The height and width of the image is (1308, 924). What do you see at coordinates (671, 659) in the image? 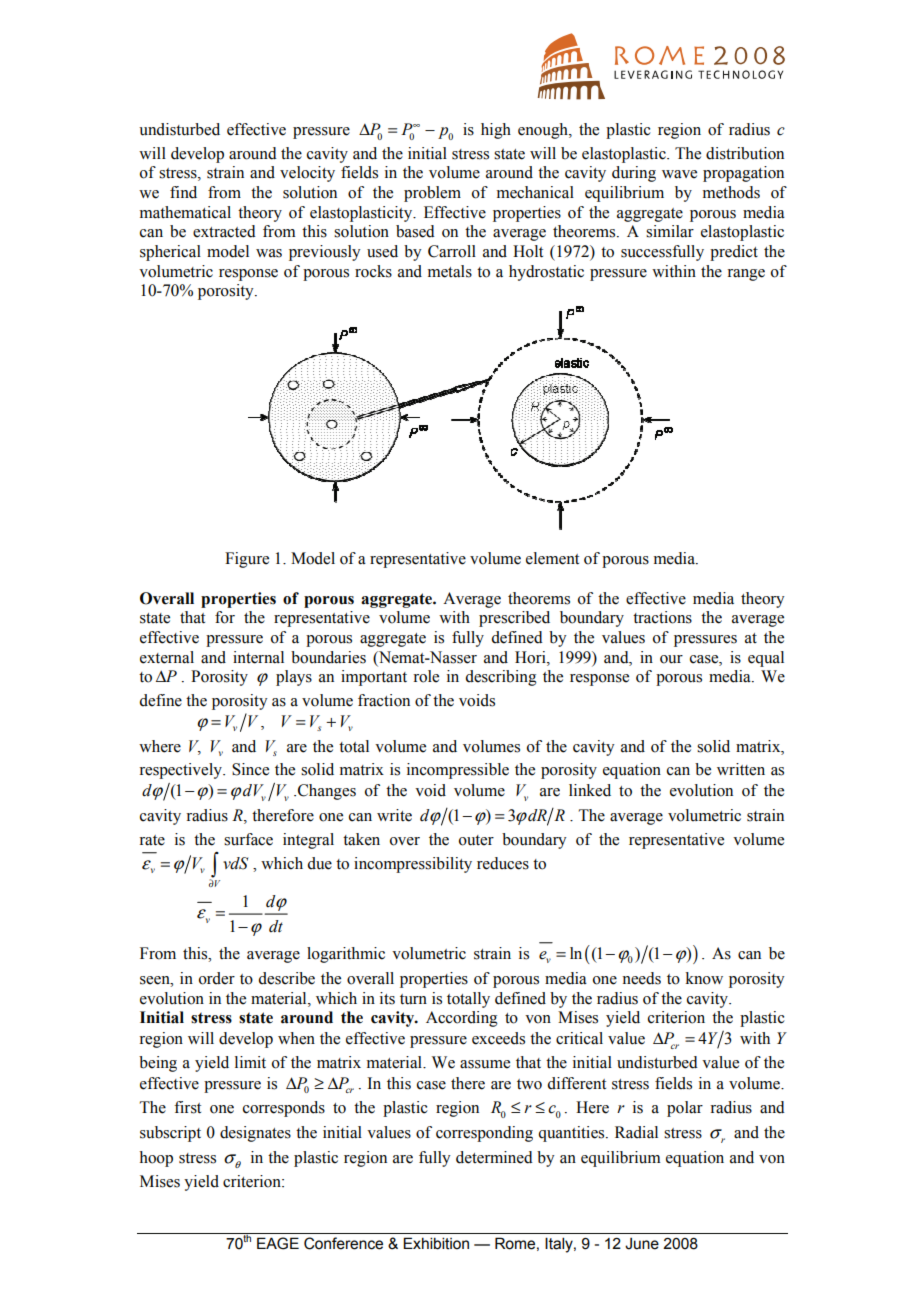
I see `our` at bounding box center [671, 659].
